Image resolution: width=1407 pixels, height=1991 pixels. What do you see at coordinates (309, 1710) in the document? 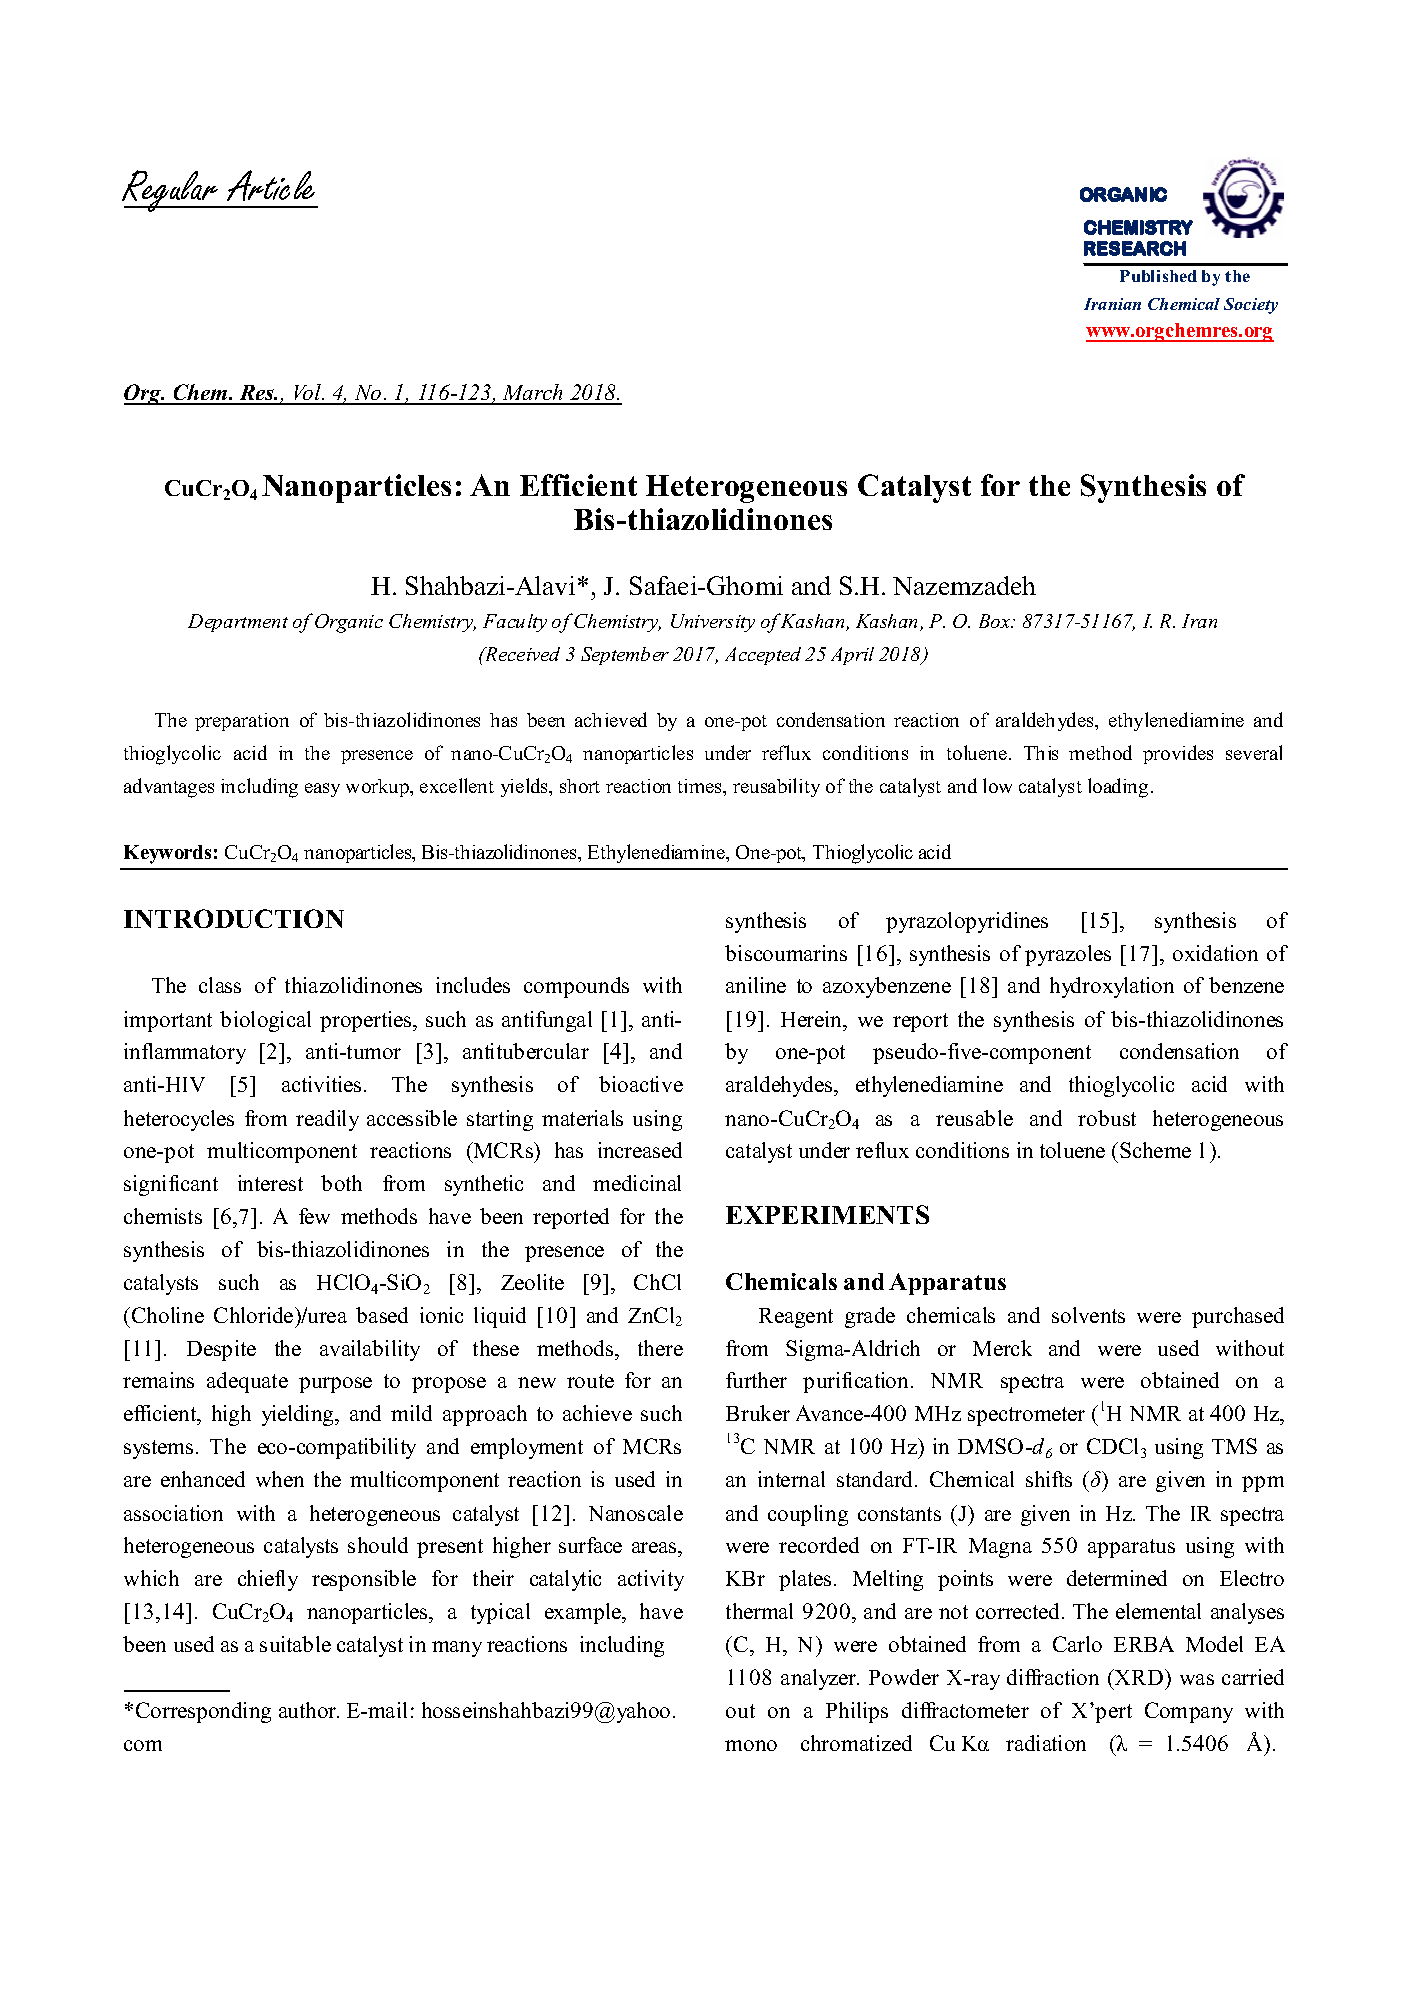
I see `author` at bounding box center [309, 1710].
